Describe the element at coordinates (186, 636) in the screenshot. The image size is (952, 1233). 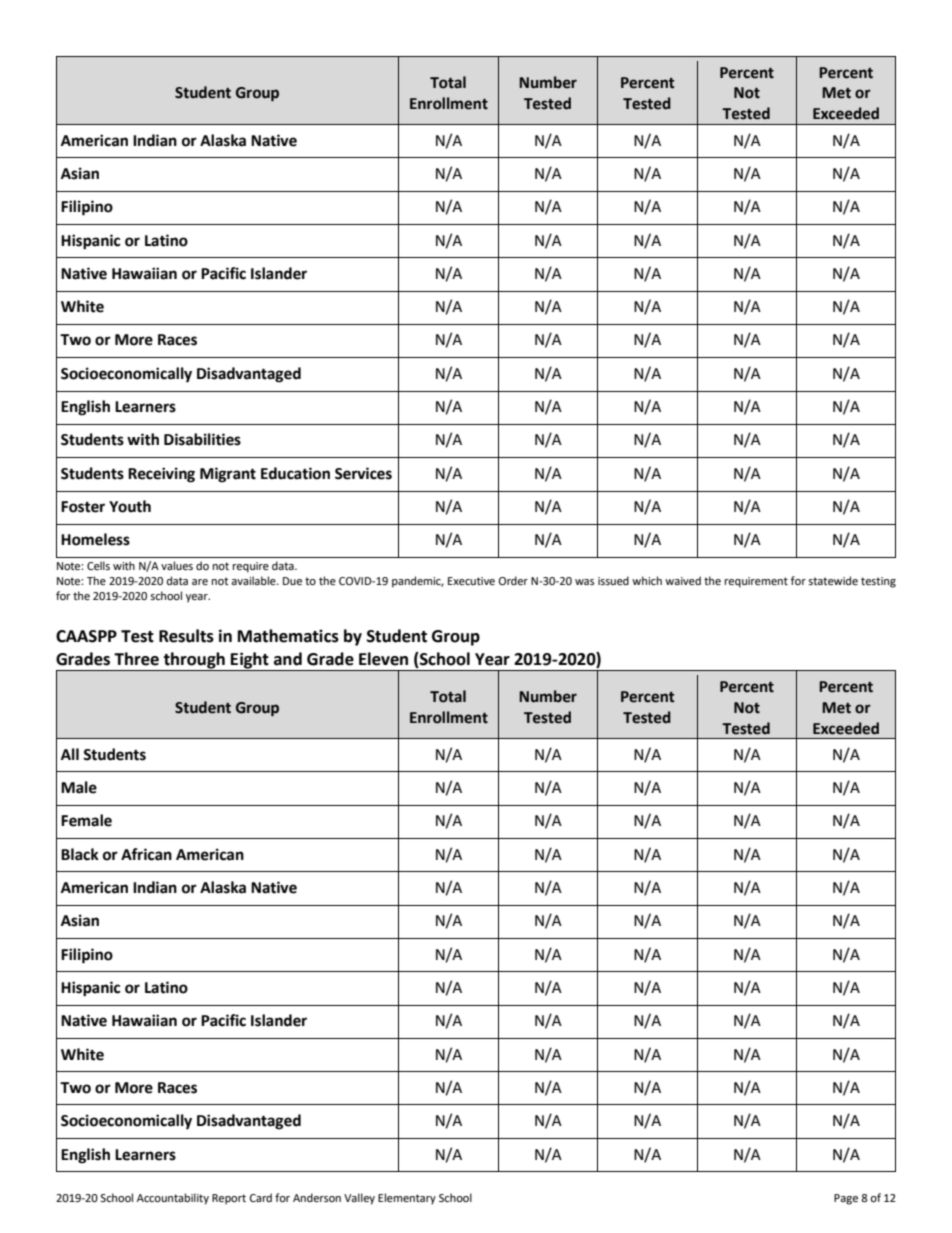
I see `Results` at that location.
